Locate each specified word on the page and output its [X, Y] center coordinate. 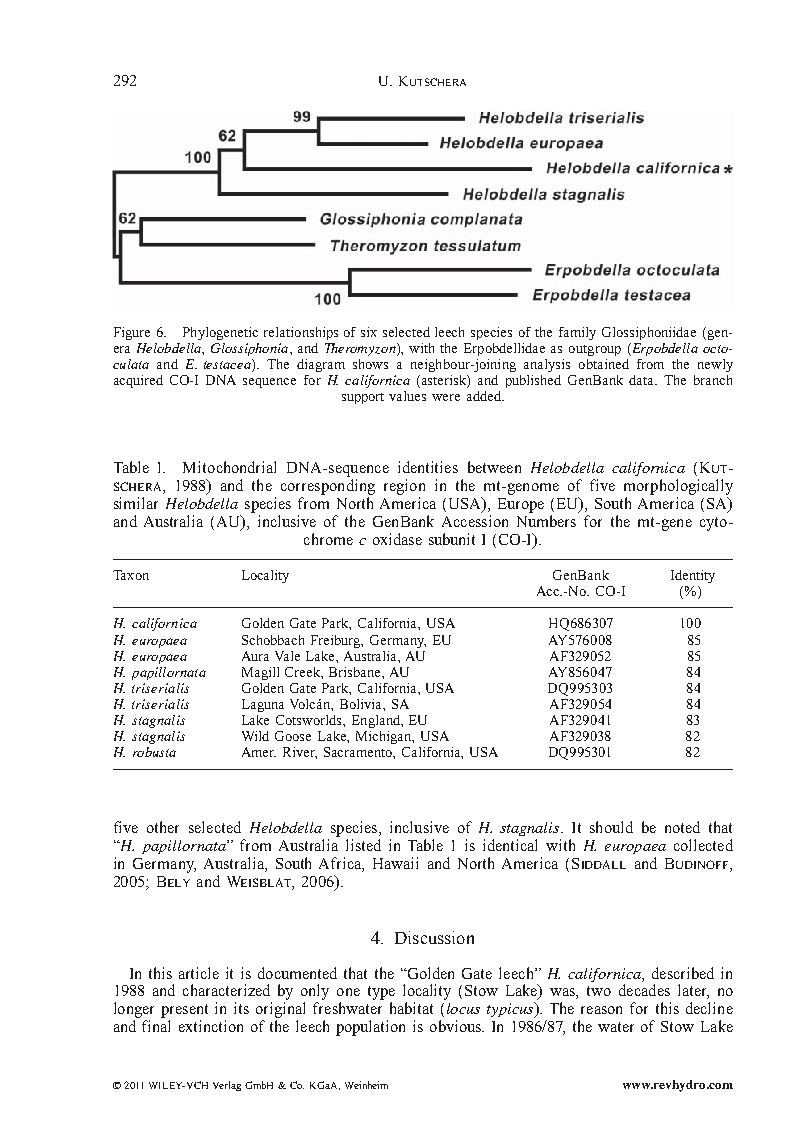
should [611, 827]
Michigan [385, 737]
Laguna [263, 705]
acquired [138, 381]
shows [370, 364]
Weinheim [366, 1085]
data [643, 380]
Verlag [227, 1086]
